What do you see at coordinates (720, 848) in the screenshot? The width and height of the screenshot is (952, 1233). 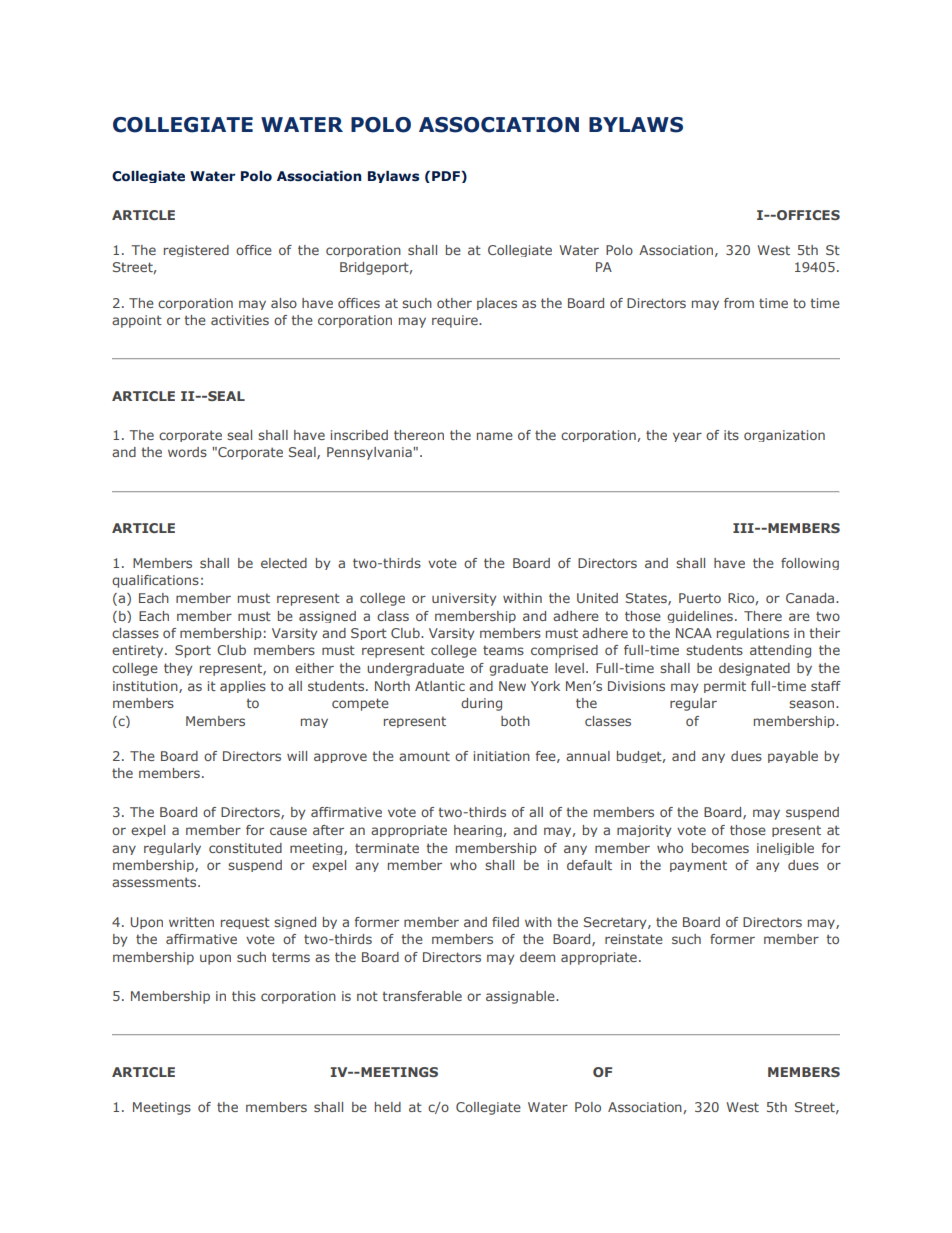 I see `becomes` at bounding box center [720, 848].
